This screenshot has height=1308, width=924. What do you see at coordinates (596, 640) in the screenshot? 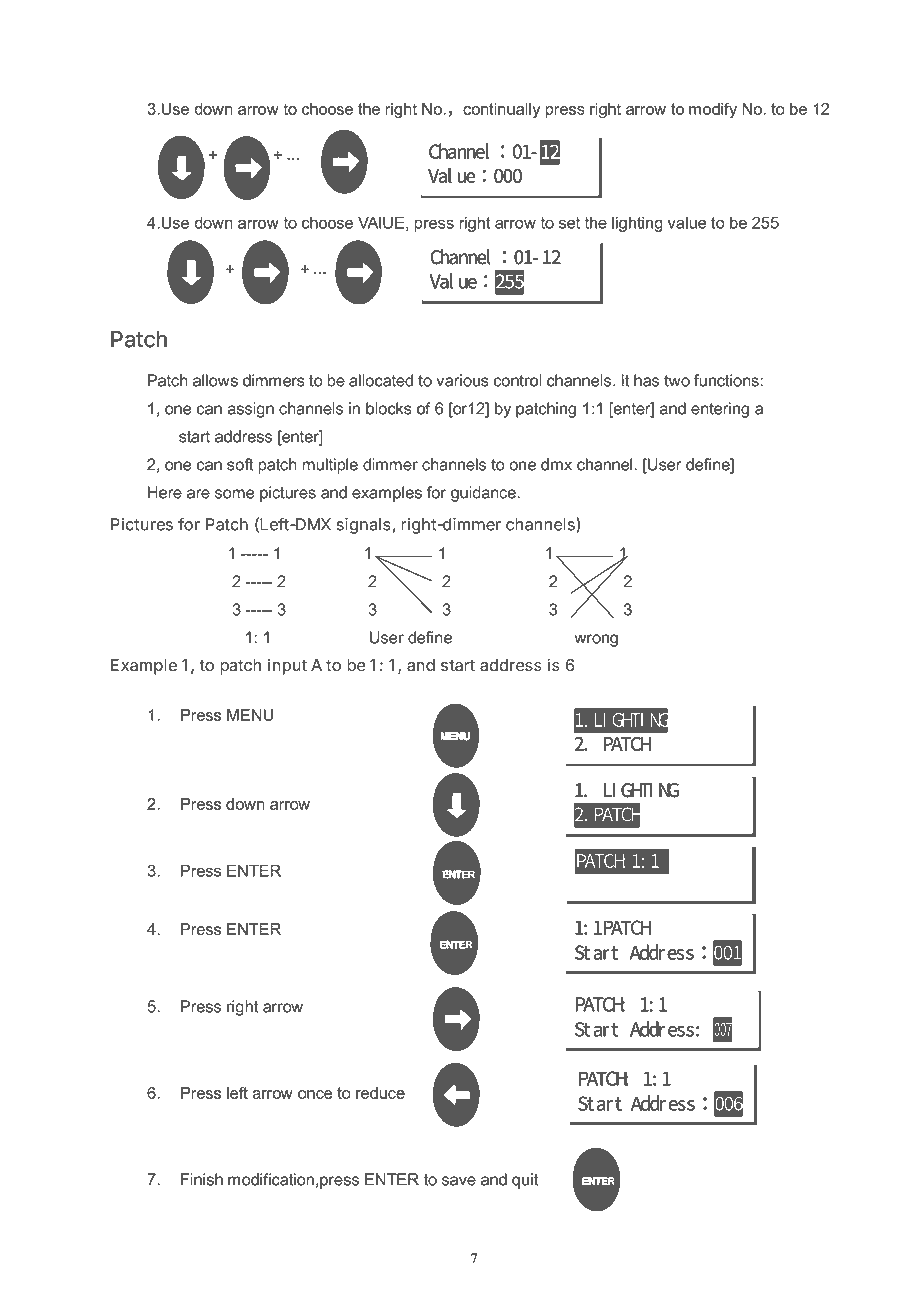
I see `wrong` at bounding box center [596, 640].
